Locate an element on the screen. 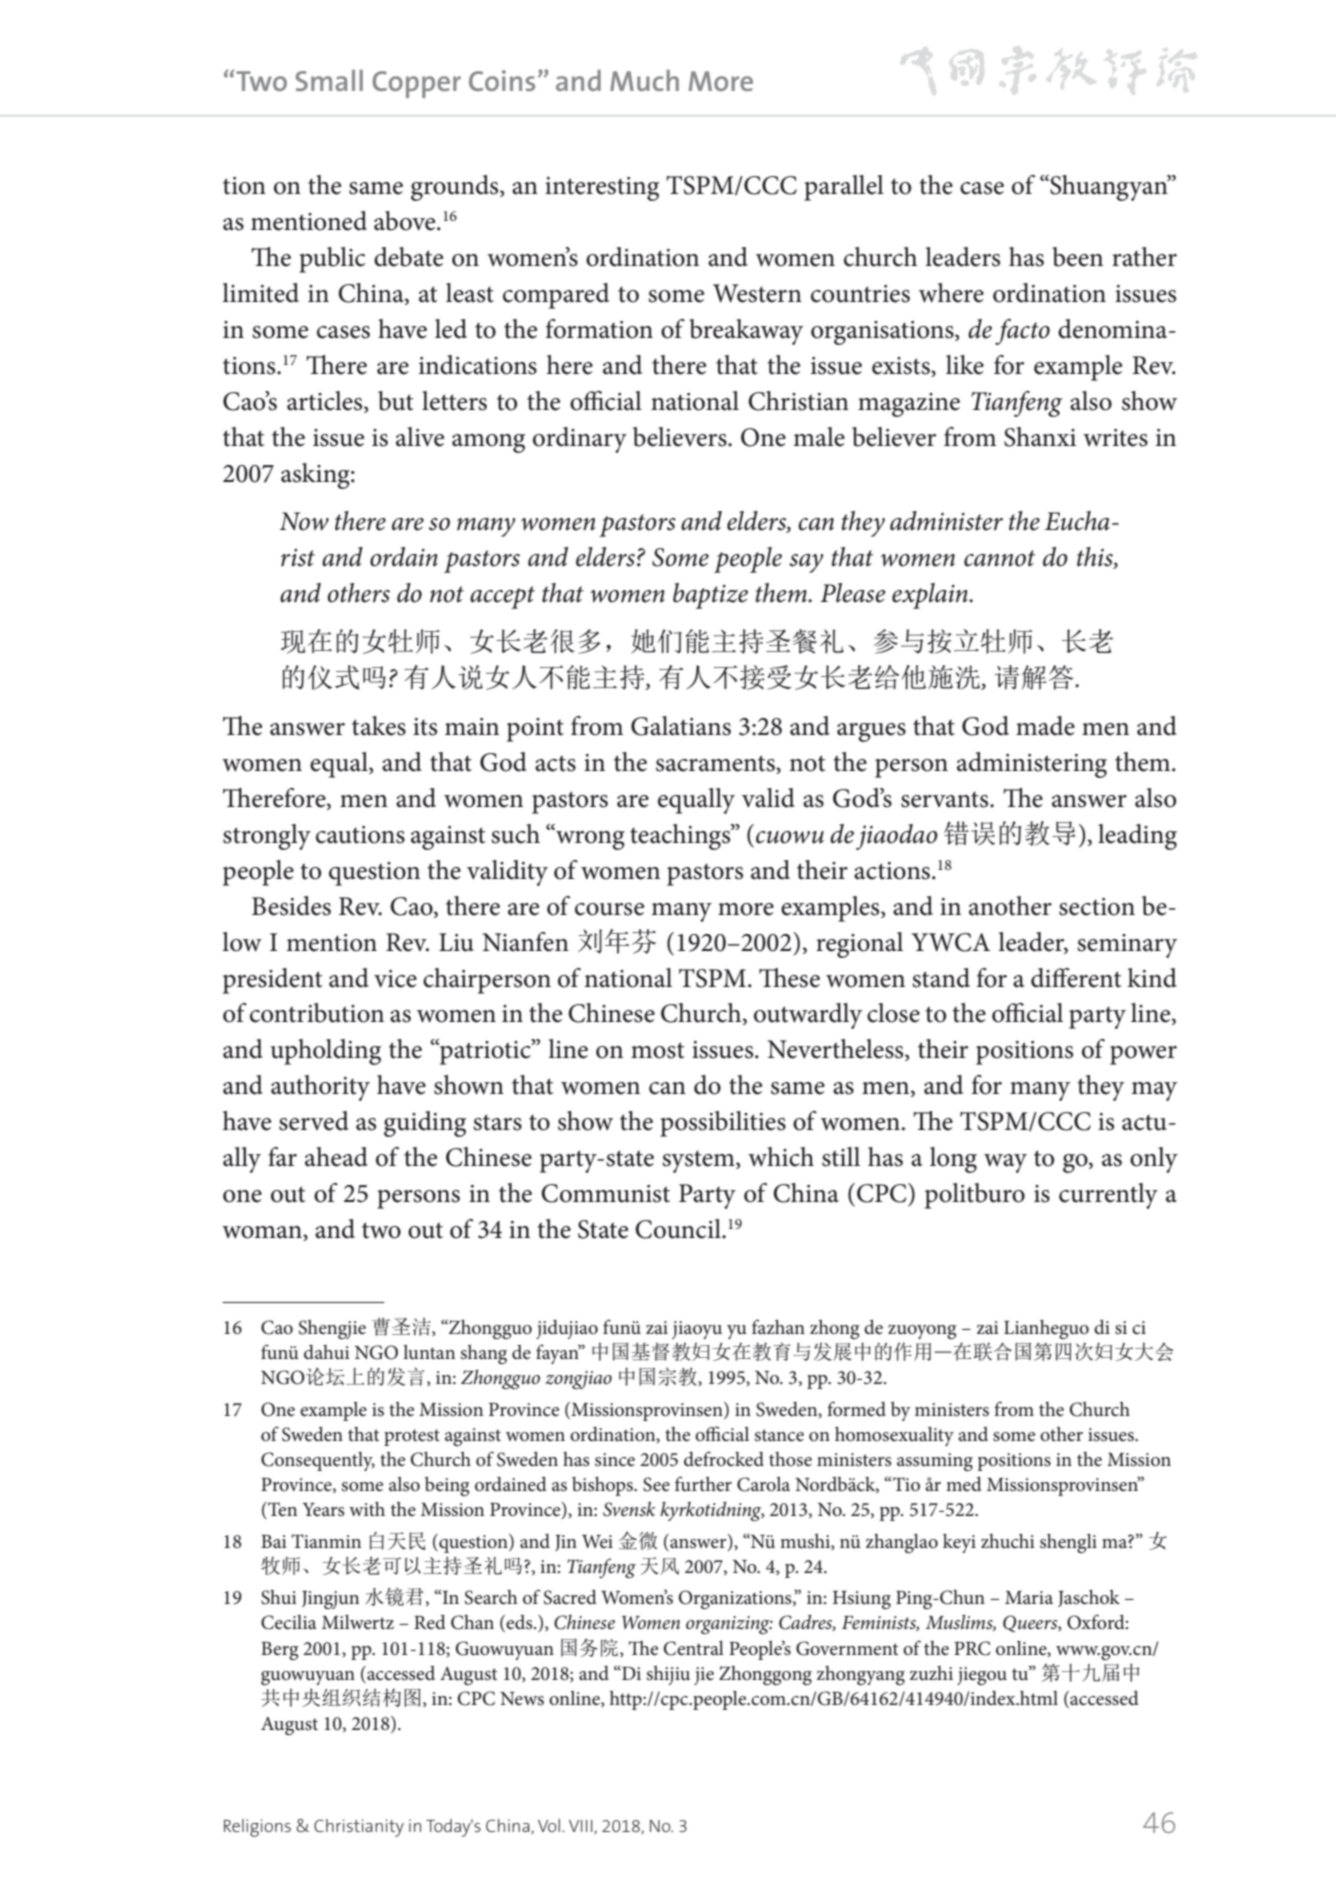  Much is located at coordinates (644, 80).
